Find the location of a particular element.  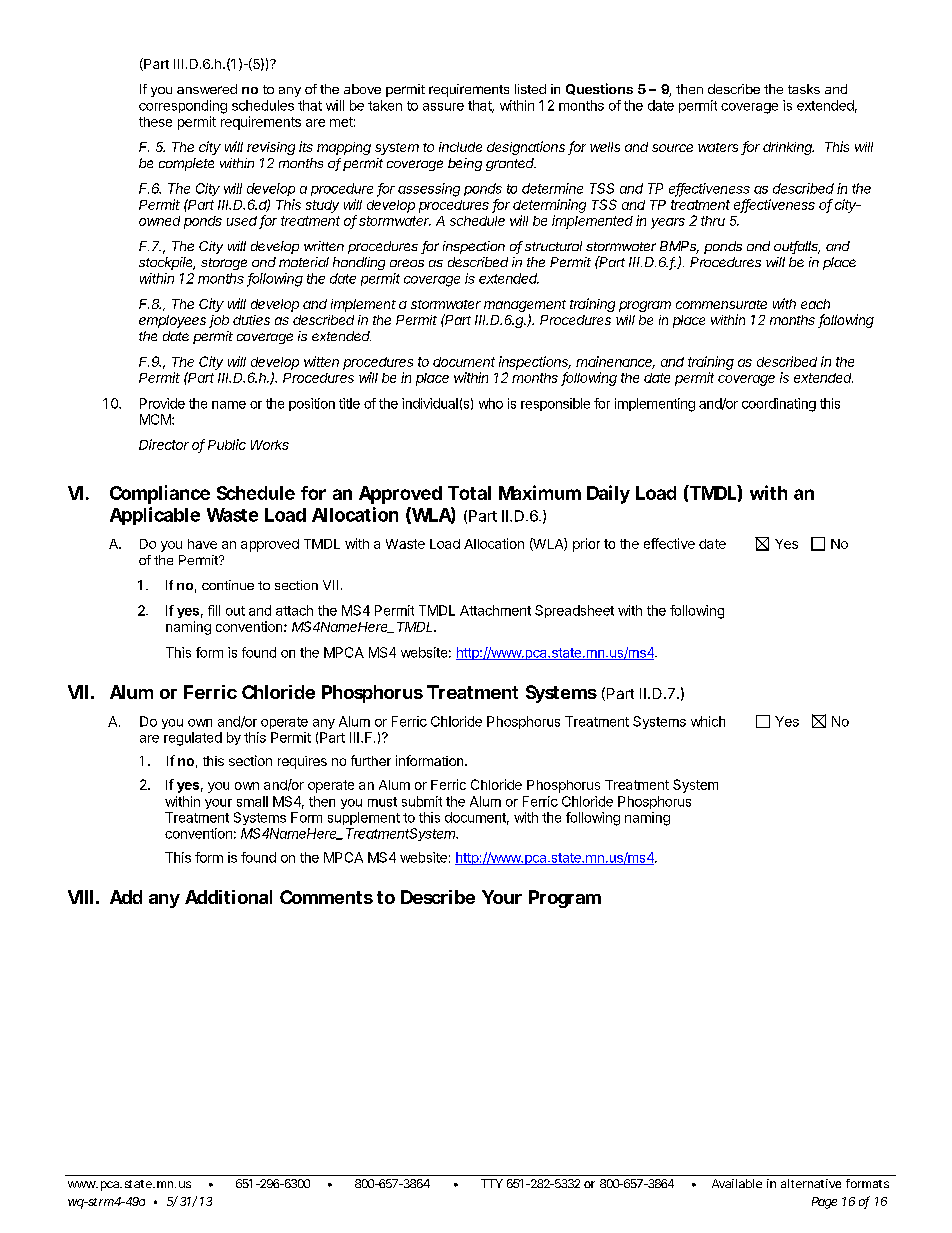

which is located at coordinates (708, 721).
